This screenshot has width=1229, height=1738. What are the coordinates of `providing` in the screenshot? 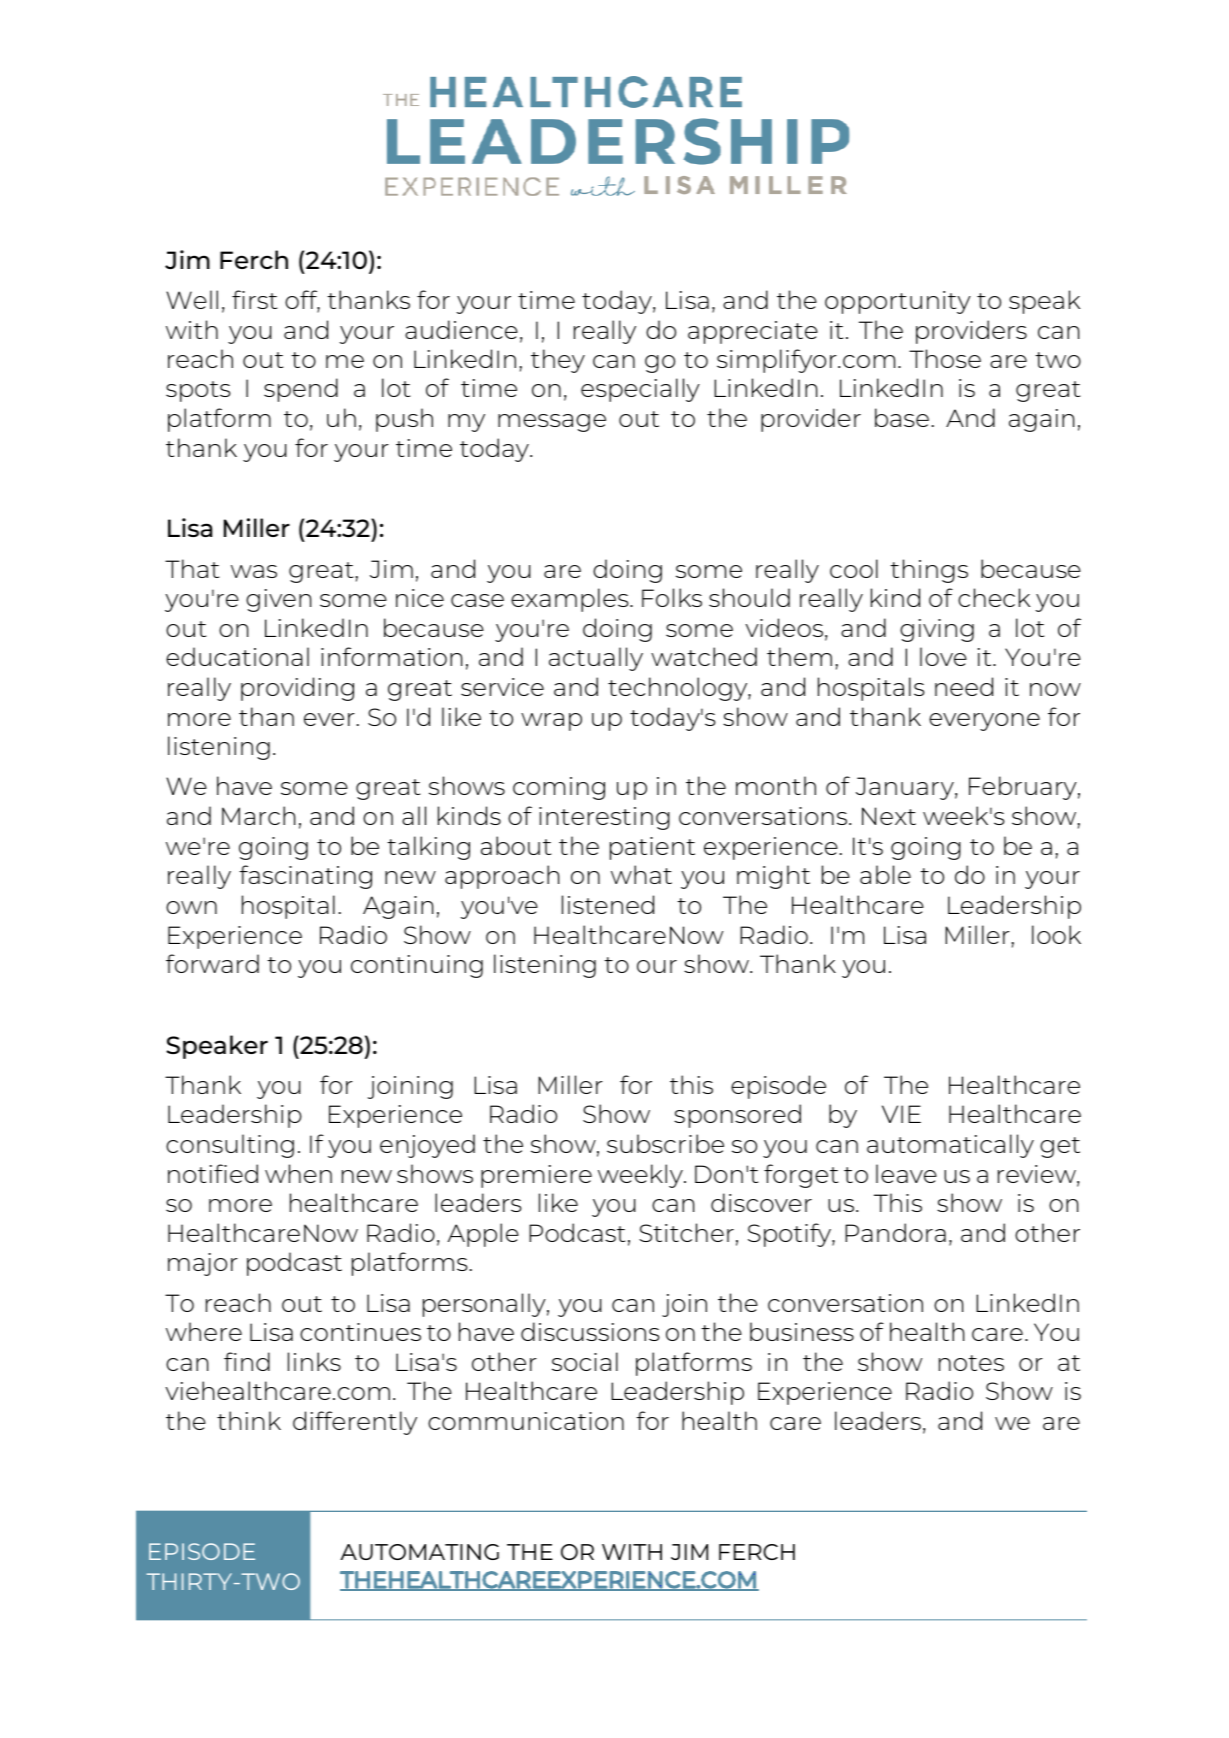 It's located at (297, 689).
